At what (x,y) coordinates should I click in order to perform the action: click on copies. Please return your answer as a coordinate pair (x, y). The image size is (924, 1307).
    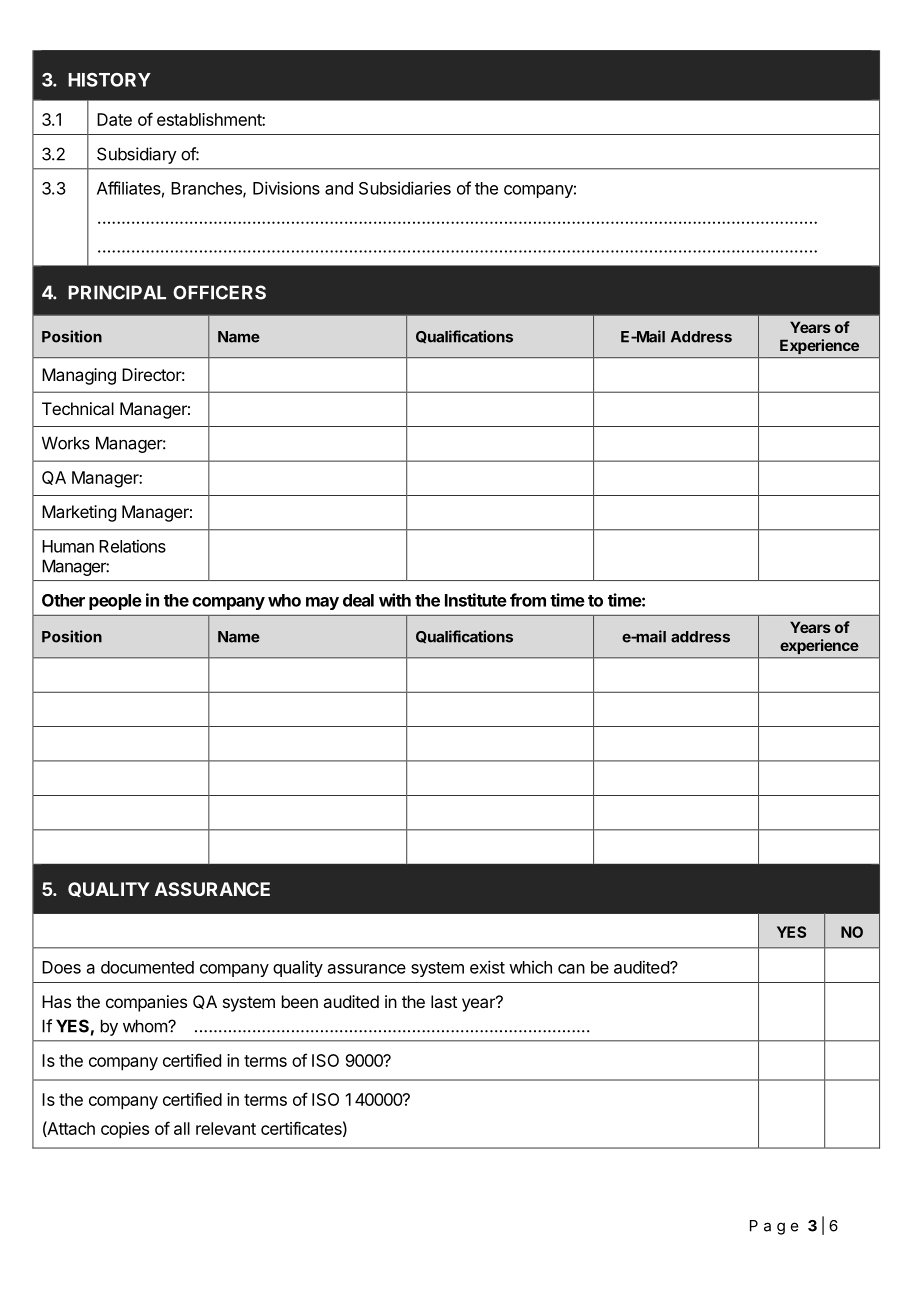
    Looking at the image, I should click on (125, 1130).
